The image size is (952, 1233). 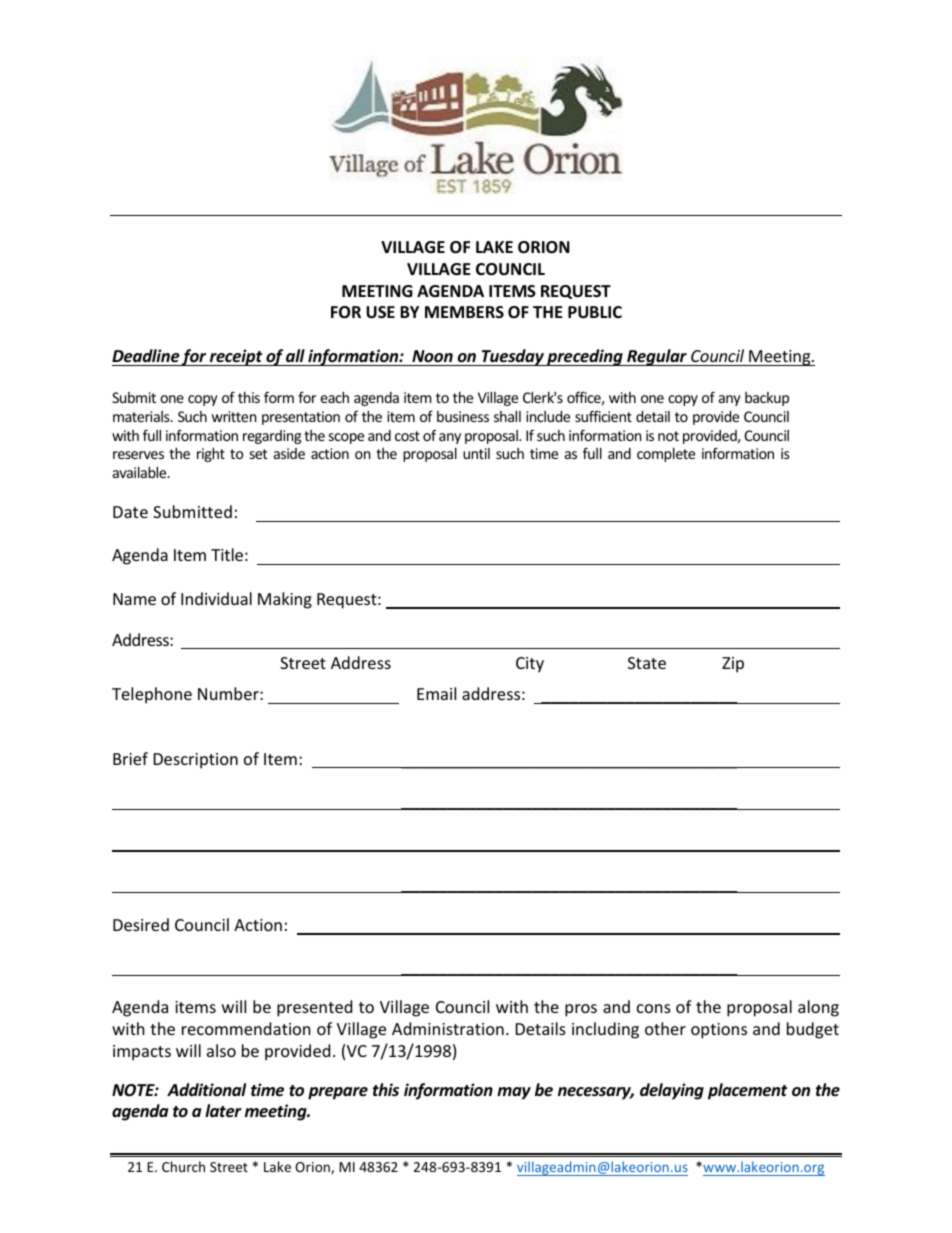 What do you see at coordinates (666, 455) in the page?
I see `complete` at bounding box center [666, 455].
